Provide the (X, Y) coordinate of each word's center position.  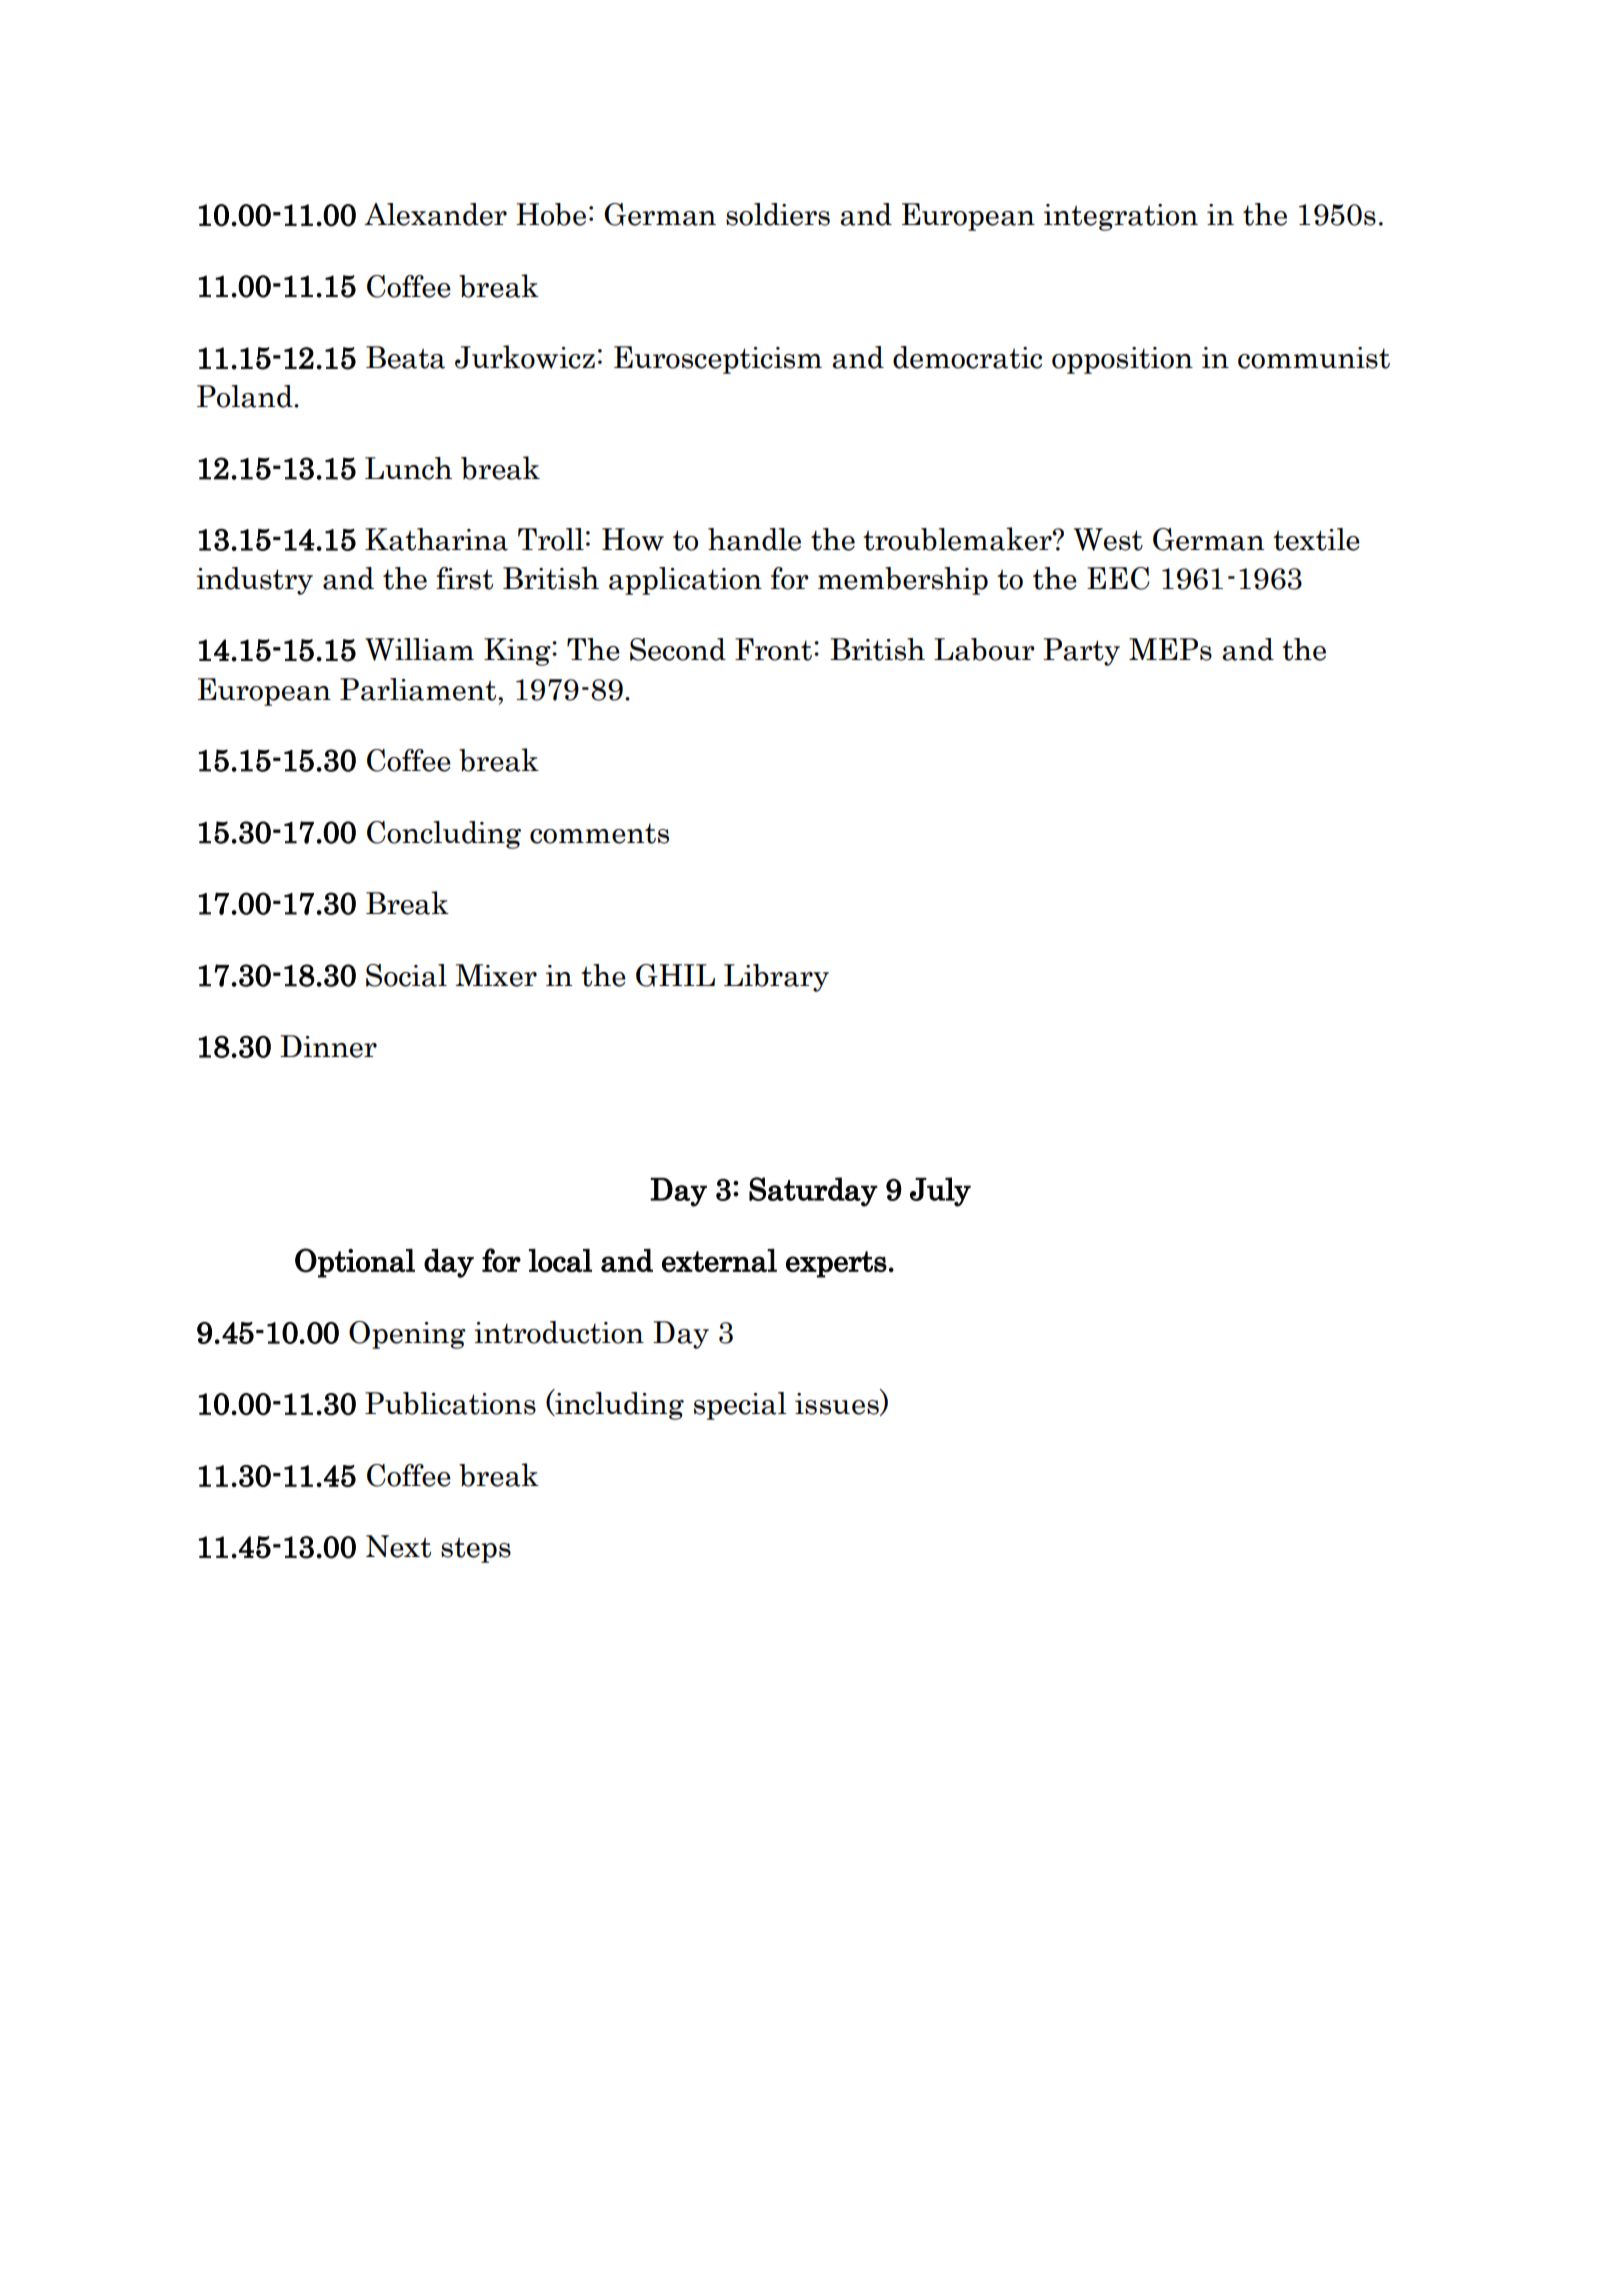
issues (838, 1403)
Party (1081, 652)
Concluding (444, 835)
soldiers (778, 214)
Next (398, 1546)
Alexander (435, 214)
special (740, 1406)
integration (1121, 217)
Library (776, 978)
